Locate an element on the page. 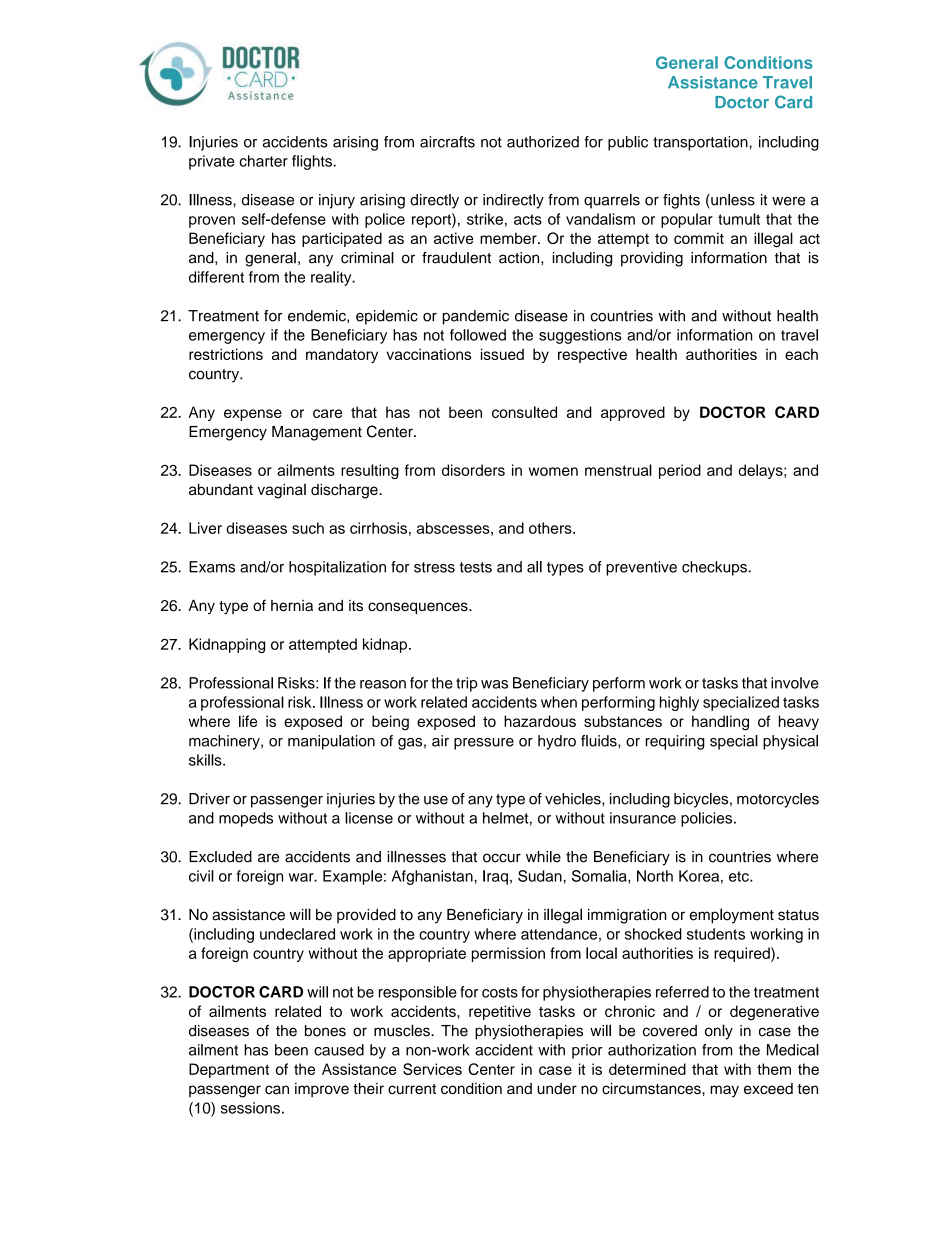  can is located at coordinates (277, 1089).
